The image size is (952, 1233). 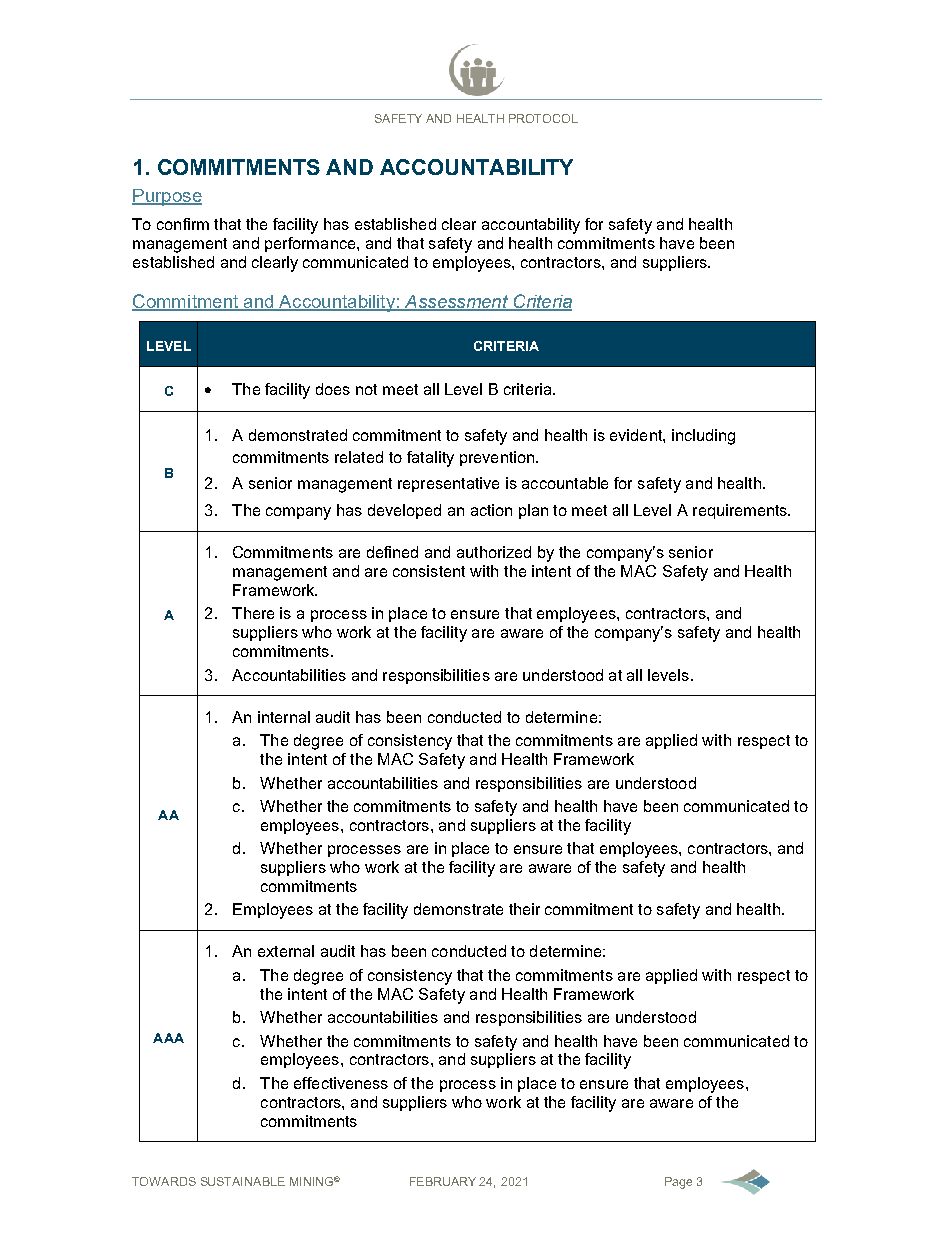 What do you see at coordinates (243, 1181) in the screenshot?
I see `SUSTAINABLE` at bounding box center [243, 1181].
